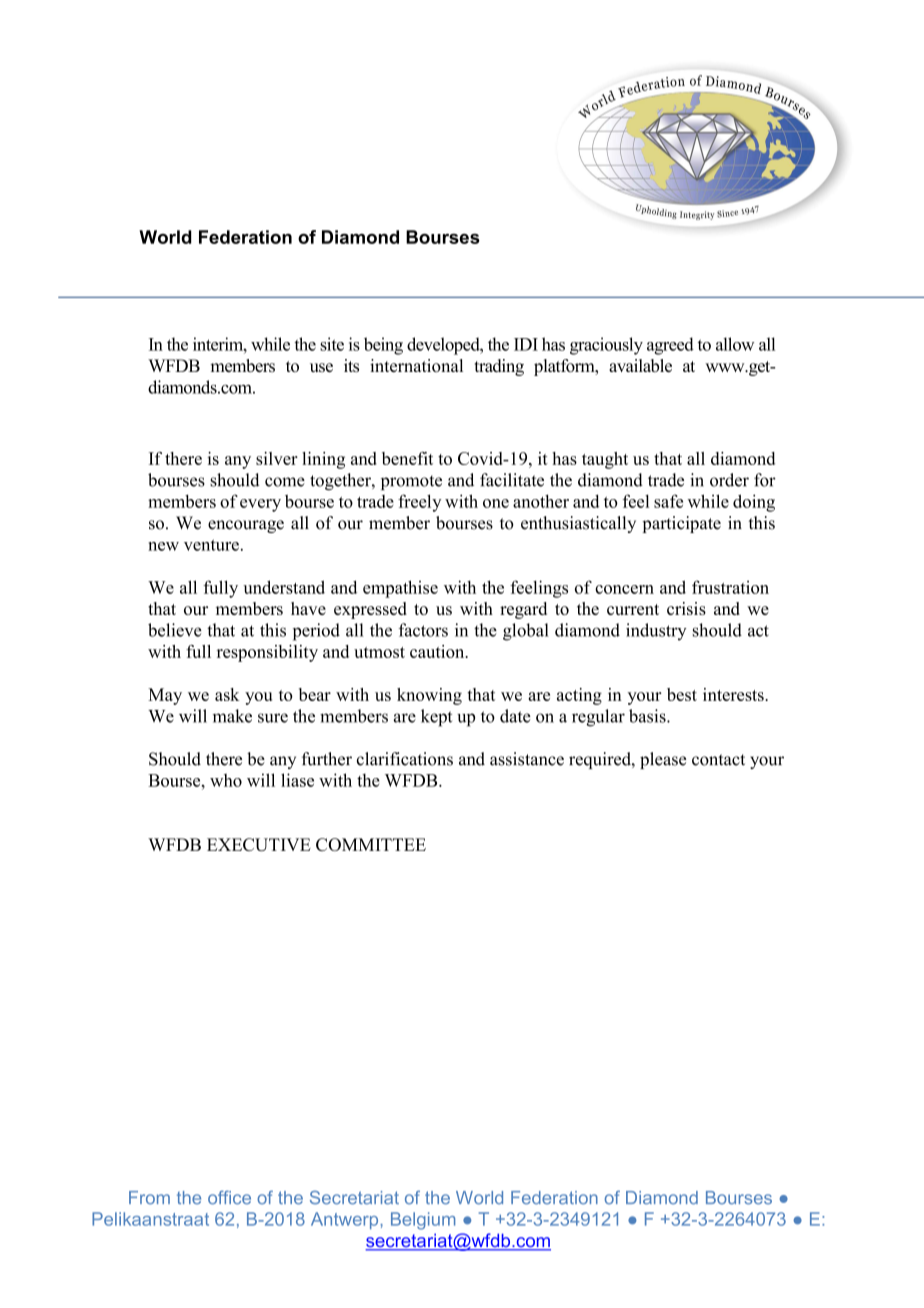 The image size is (924, 1308). I want to click on crisis, so click(686, 608).
